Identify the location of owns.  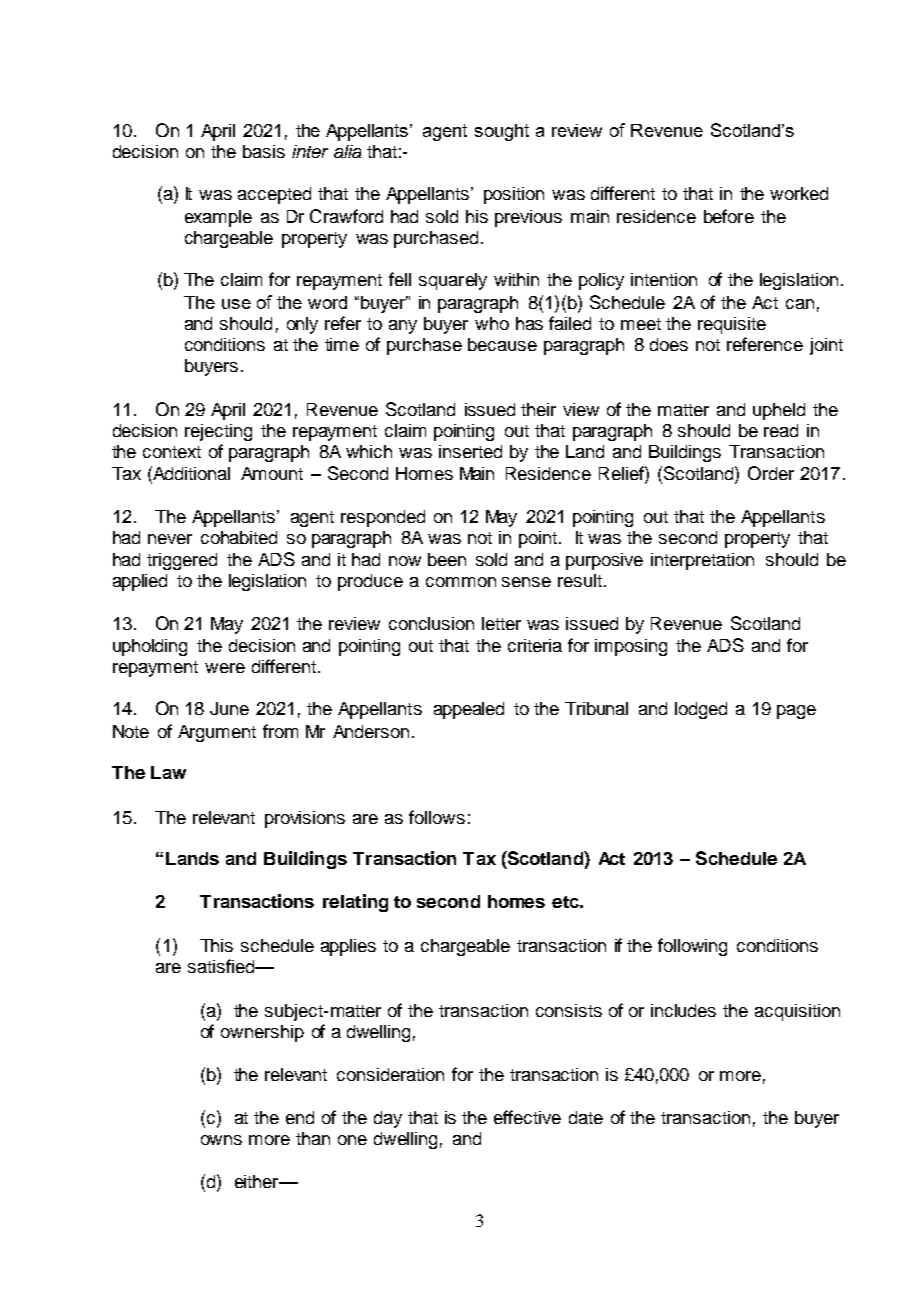
(221, 1140).
